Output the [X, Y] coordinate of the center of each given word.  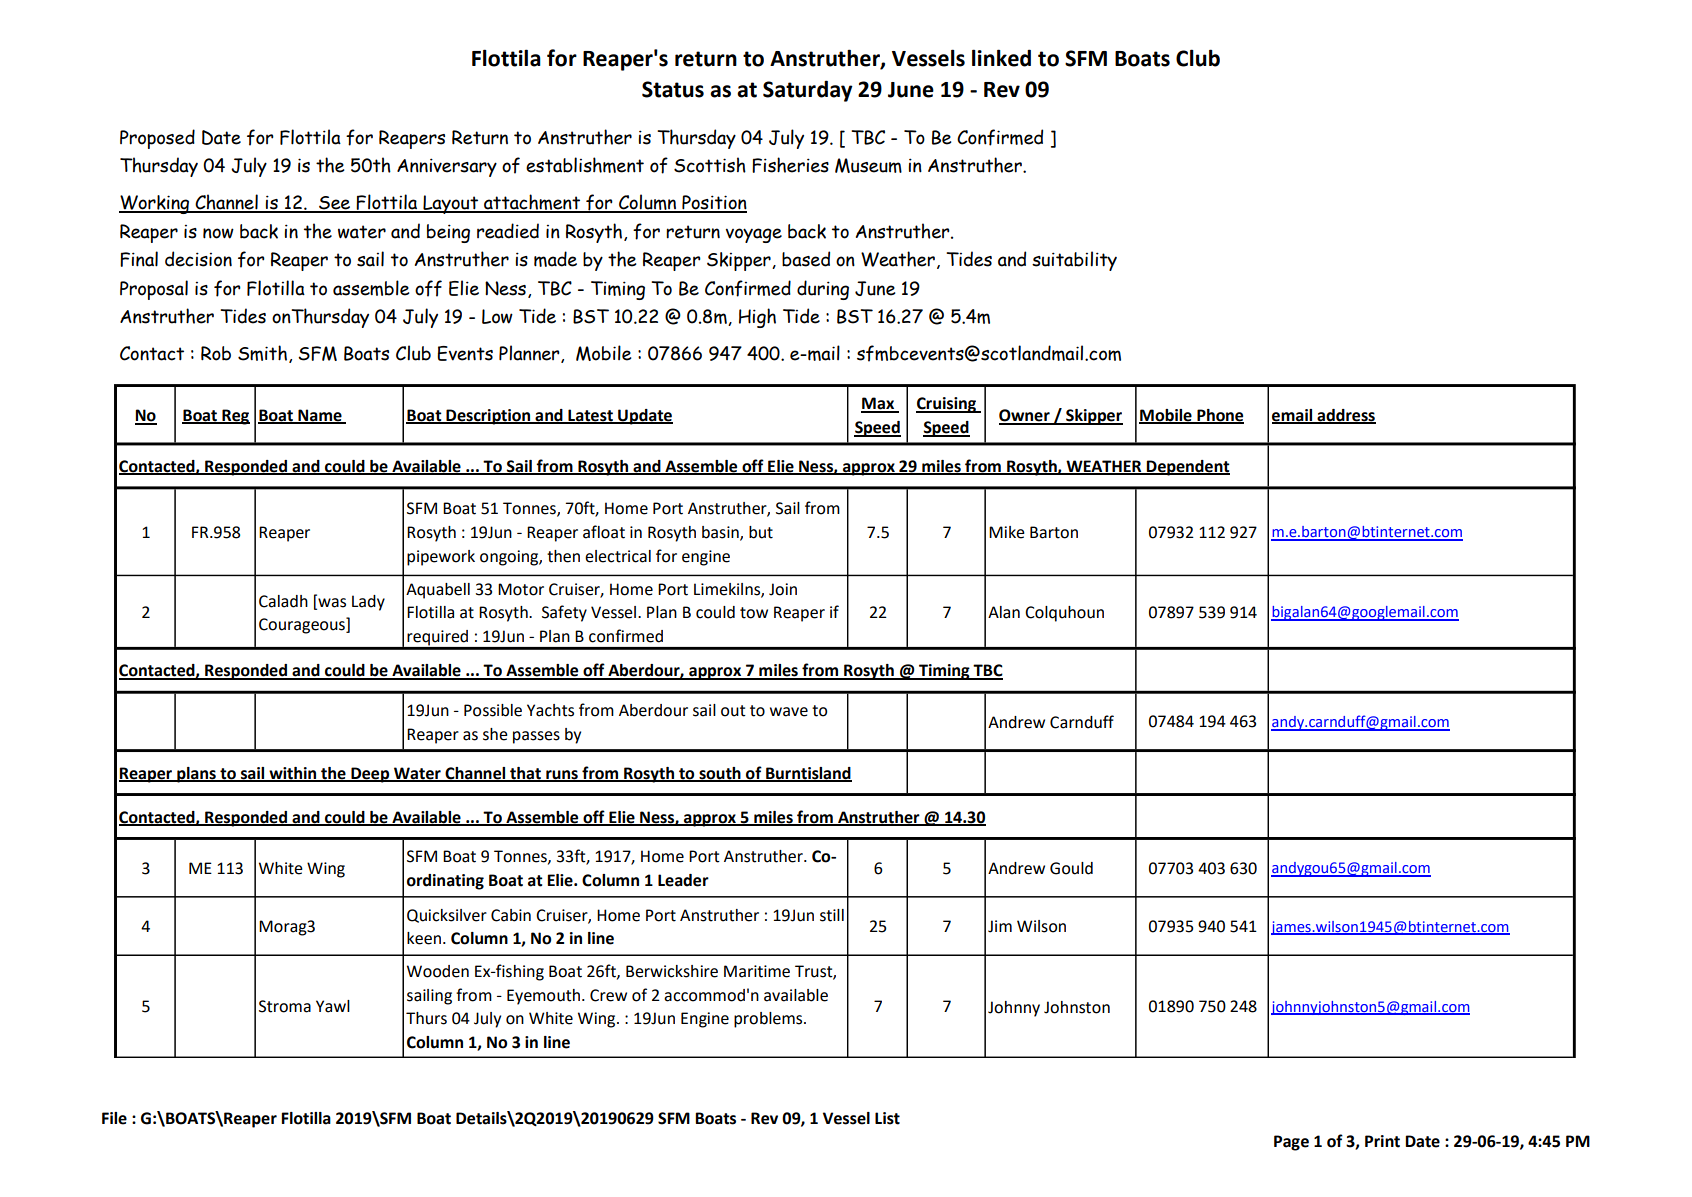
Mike [1007, 532]
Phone [1219, 416]
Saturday [808, 91]
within [293, 774]
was [331, 602]
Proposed [157, 139]
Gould [1071, 868]
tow [754, 613]
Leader [683, 880]
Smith [262, 353]
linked [1001, 58]
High [757, 318]
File [114, 1118]
